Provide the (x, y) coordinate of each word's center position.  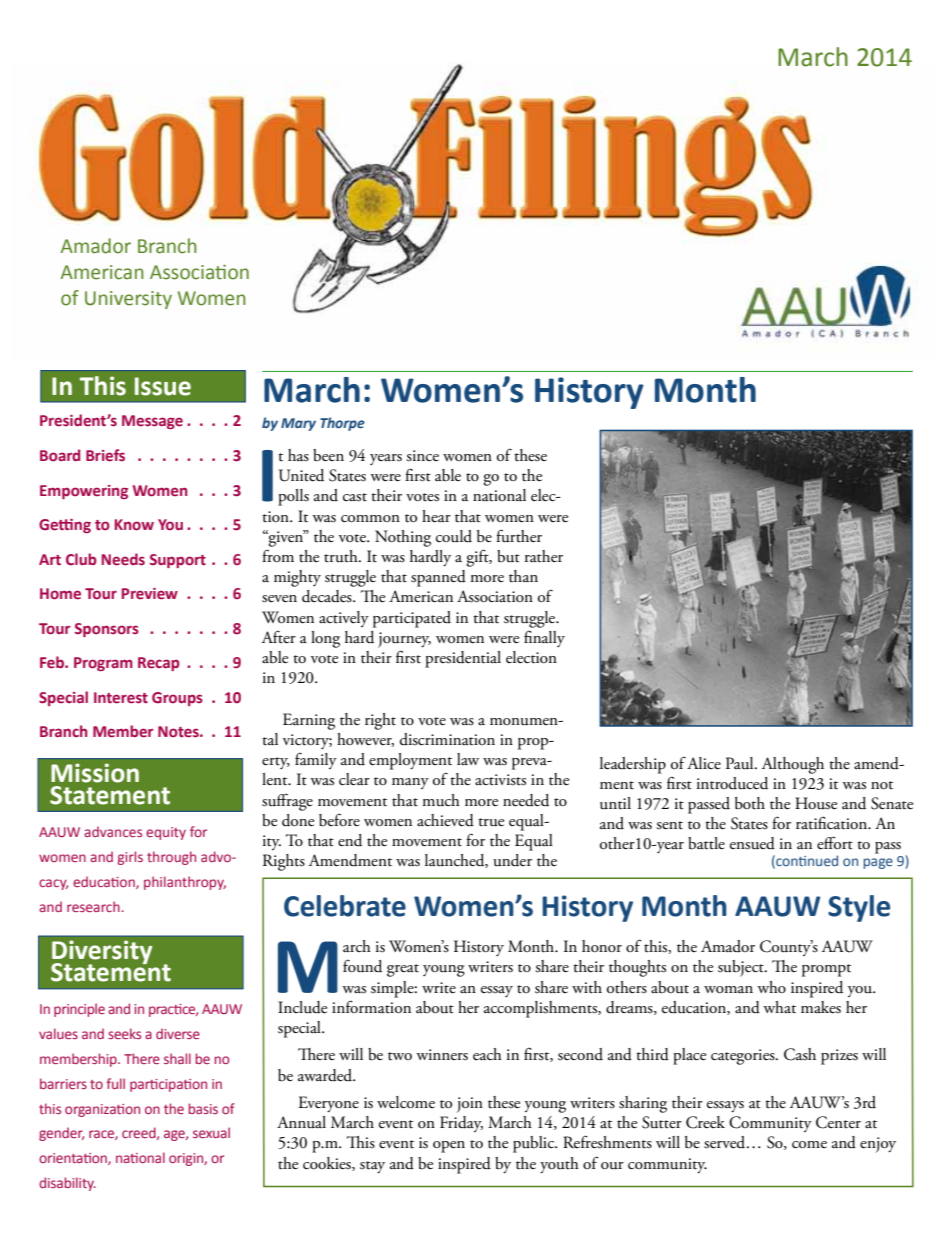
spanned (438, 578)
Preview (150, 594)
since (422, 456)
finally (544, 638)
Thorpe (342, 424)
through (171, 858)
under (513, 860)
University (128, 300)
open (449, 1147)
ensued (752, 843)
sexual (211, 1132)
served (726, 1142)
